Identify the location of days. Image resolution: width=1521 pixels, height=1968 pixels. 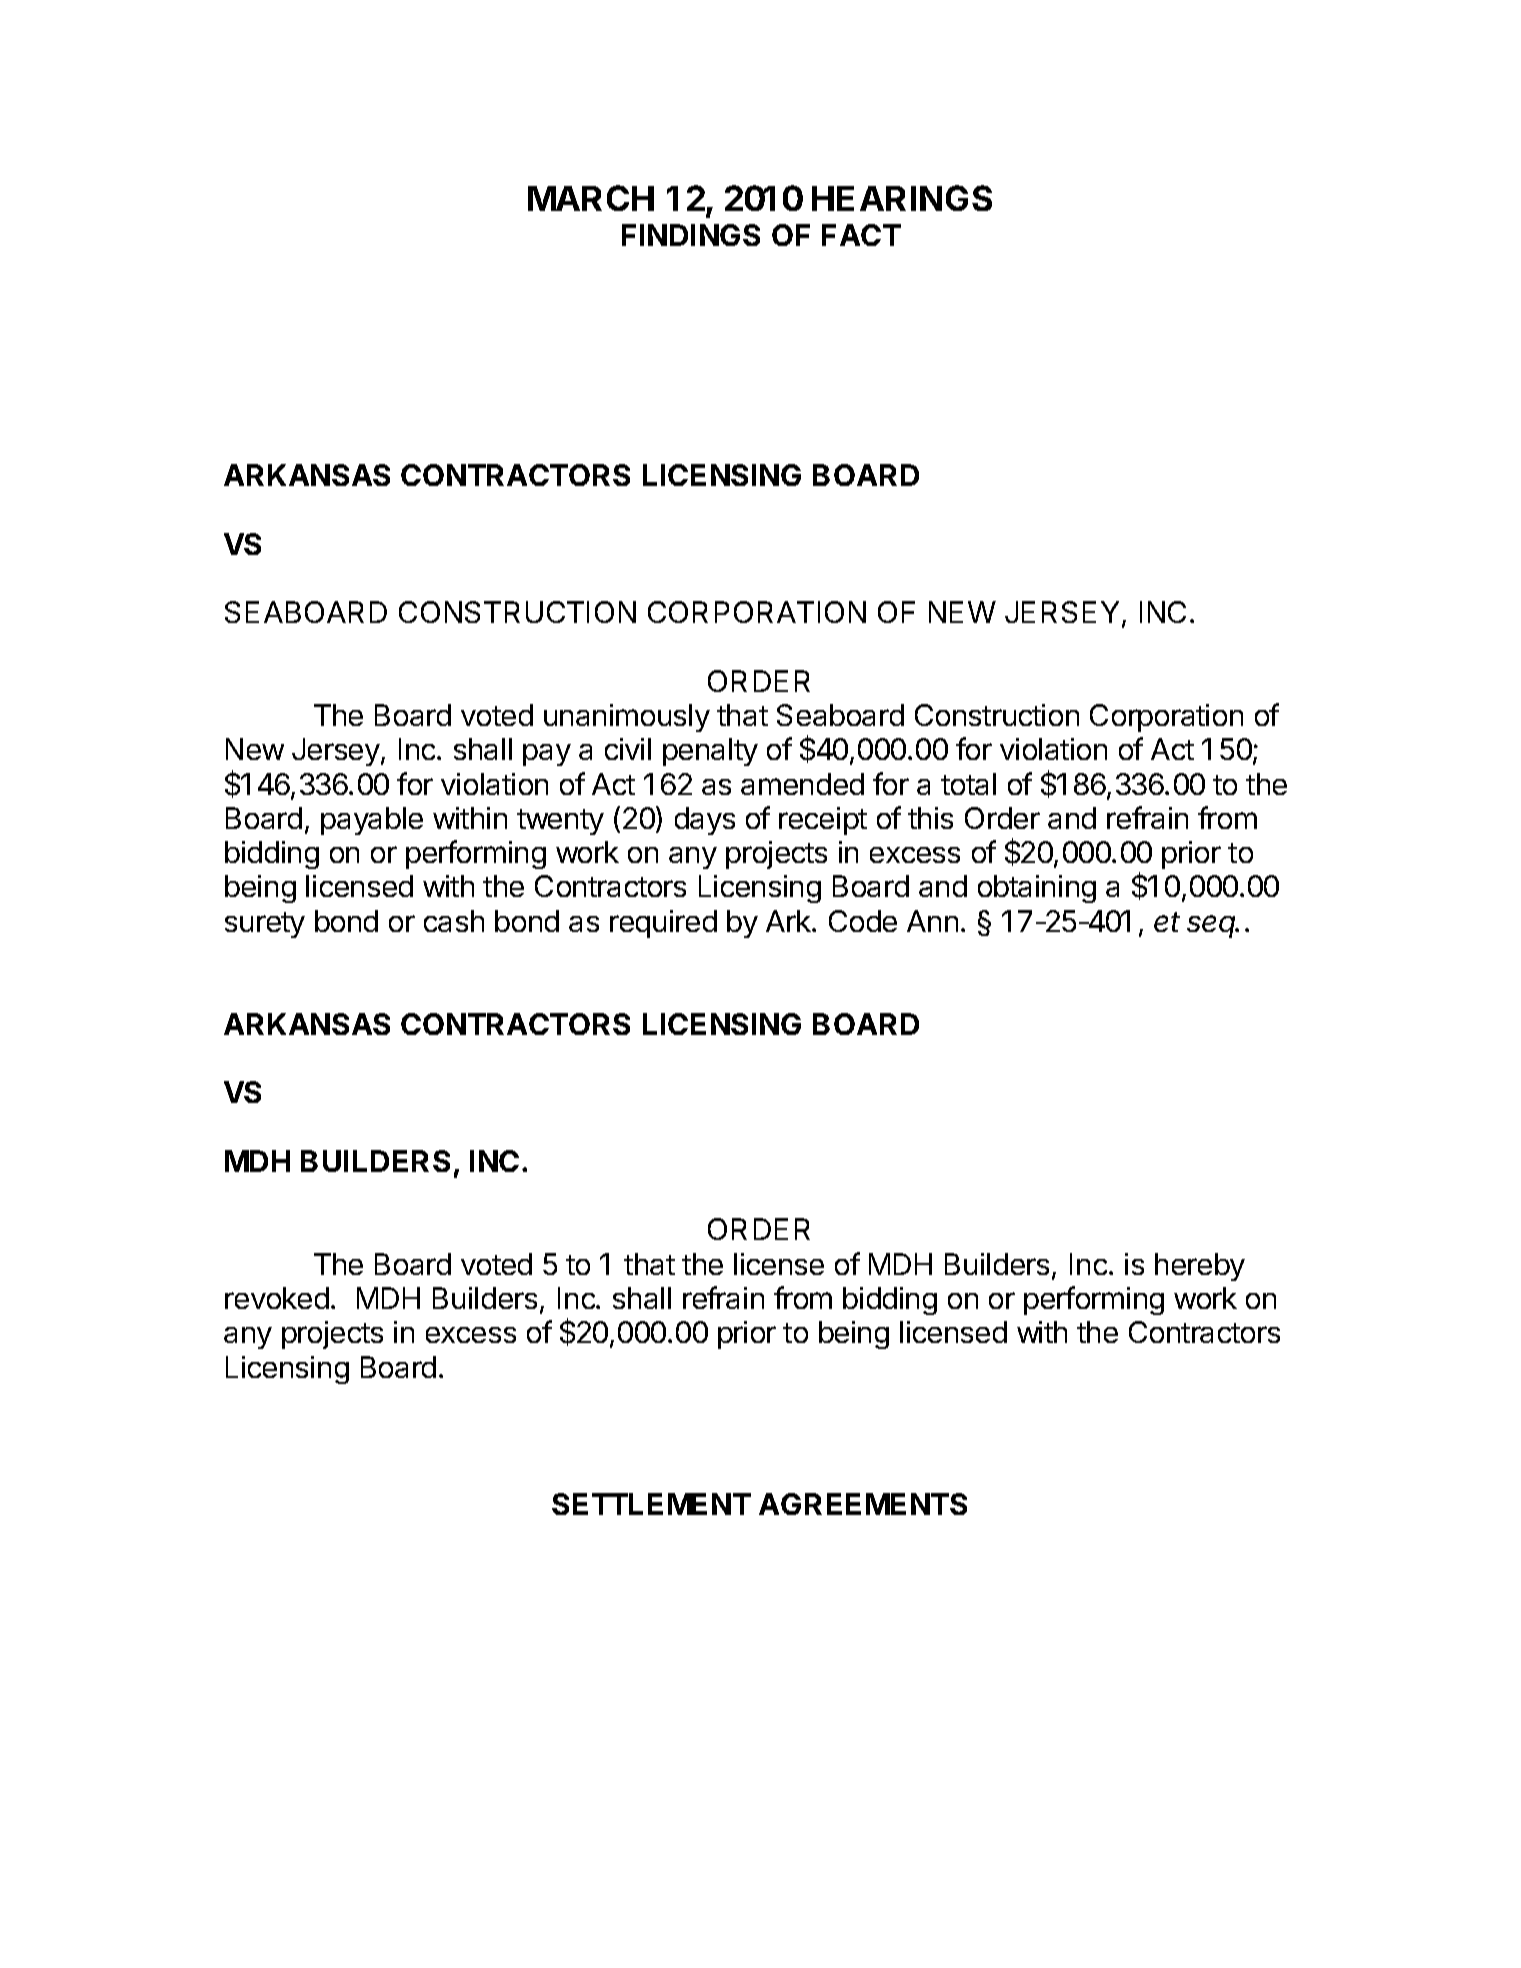
(705, 821).
